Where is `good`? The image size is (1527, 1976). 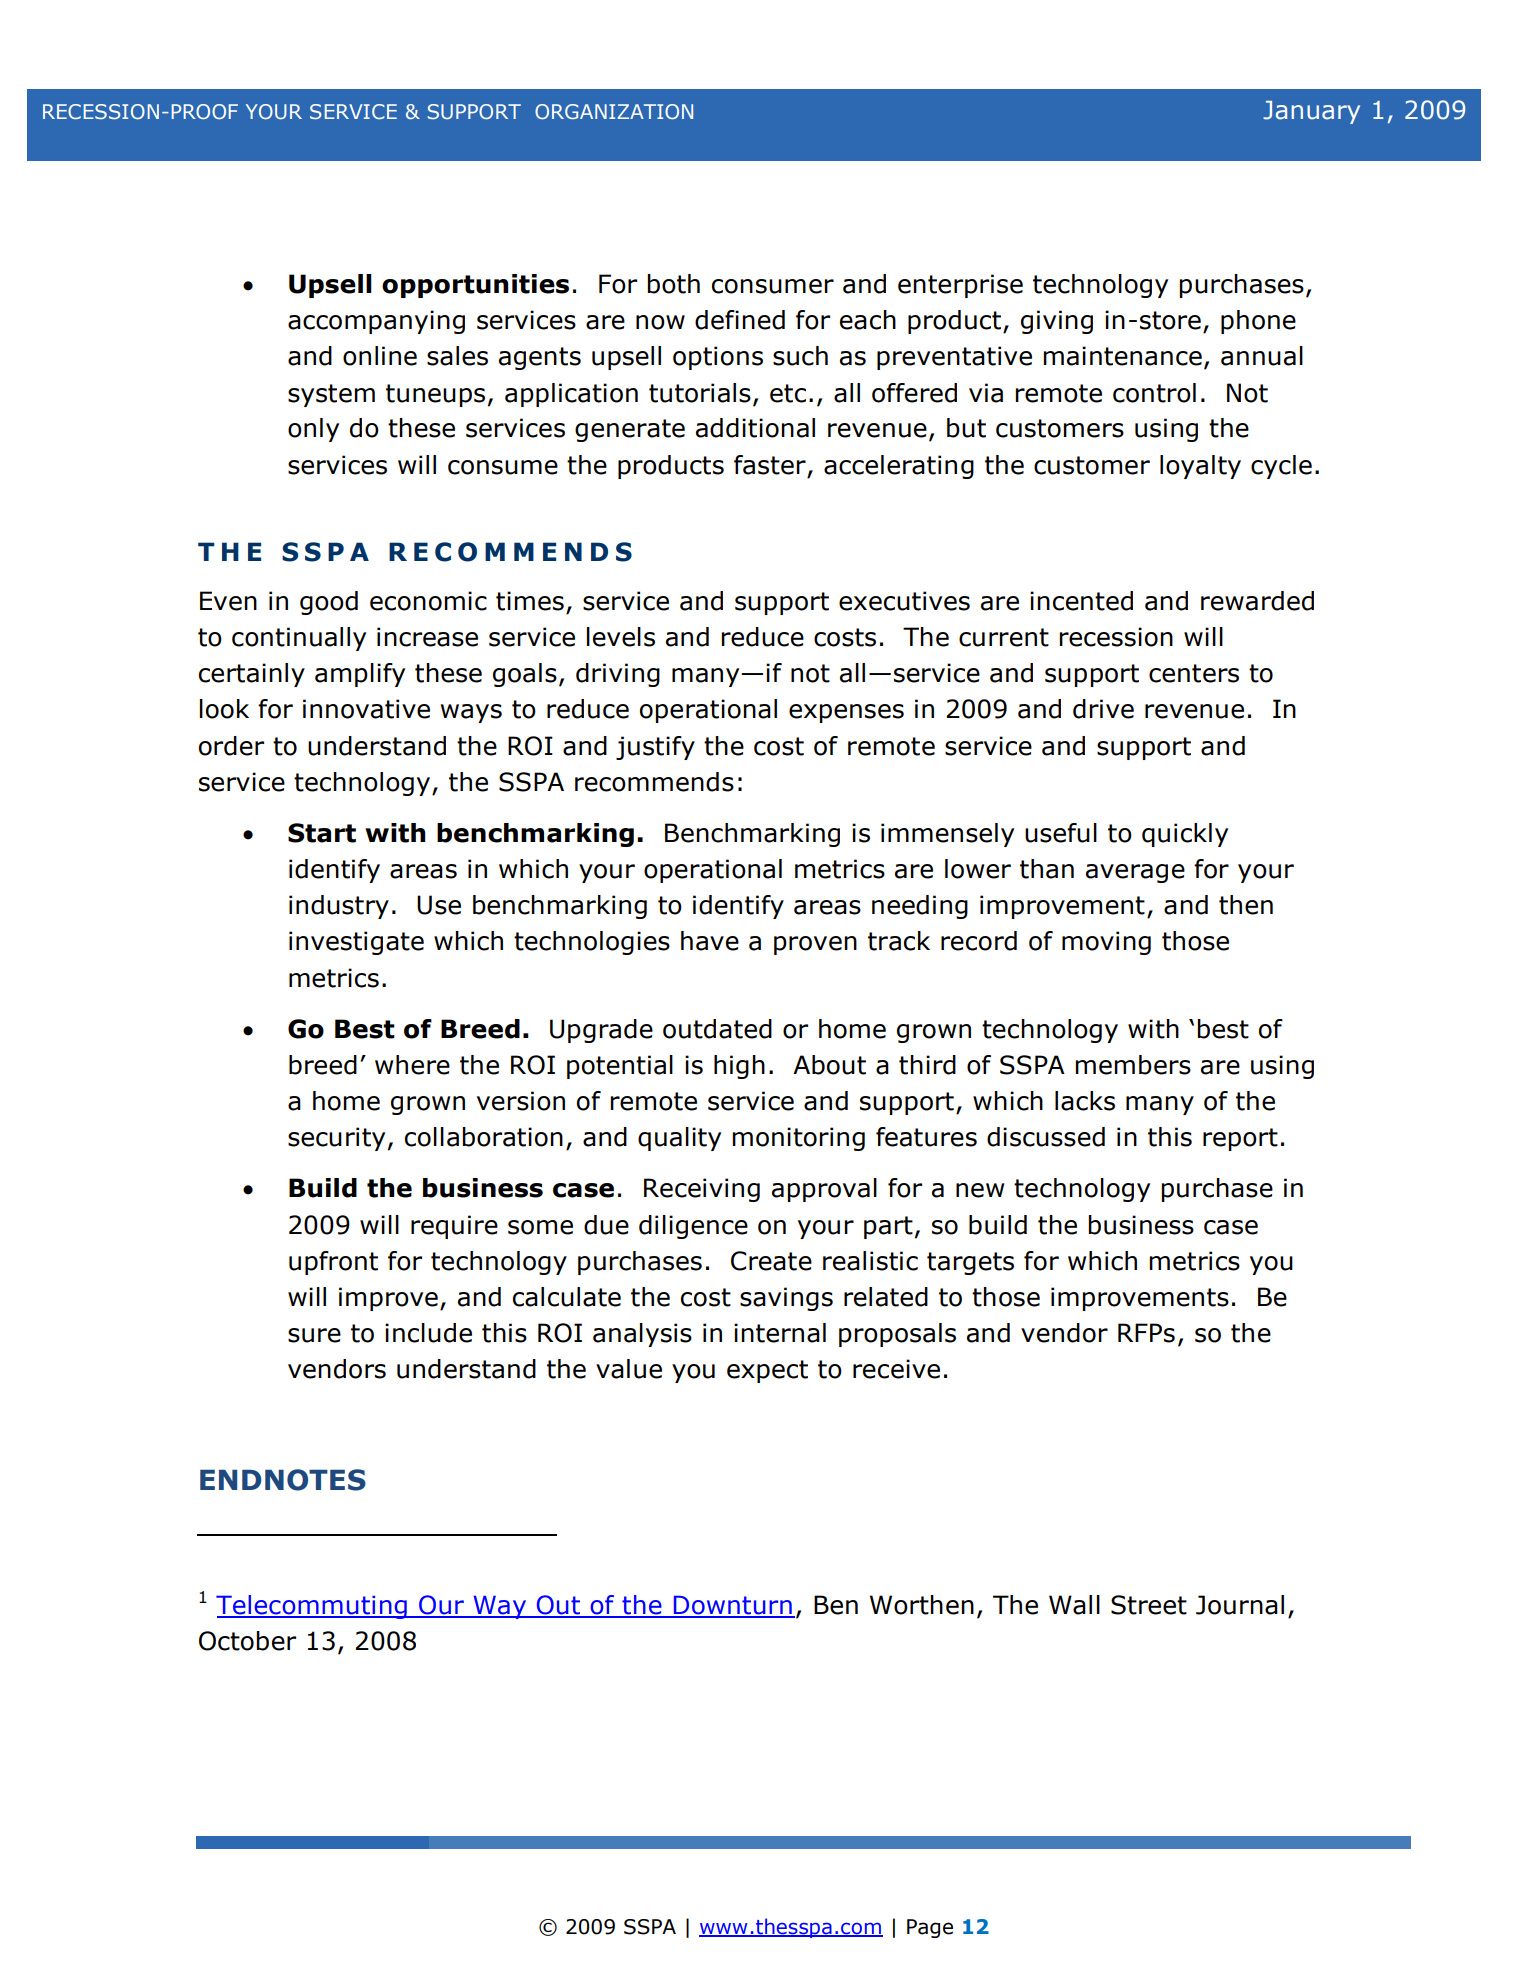
good is located at coordinates (329, 603).
